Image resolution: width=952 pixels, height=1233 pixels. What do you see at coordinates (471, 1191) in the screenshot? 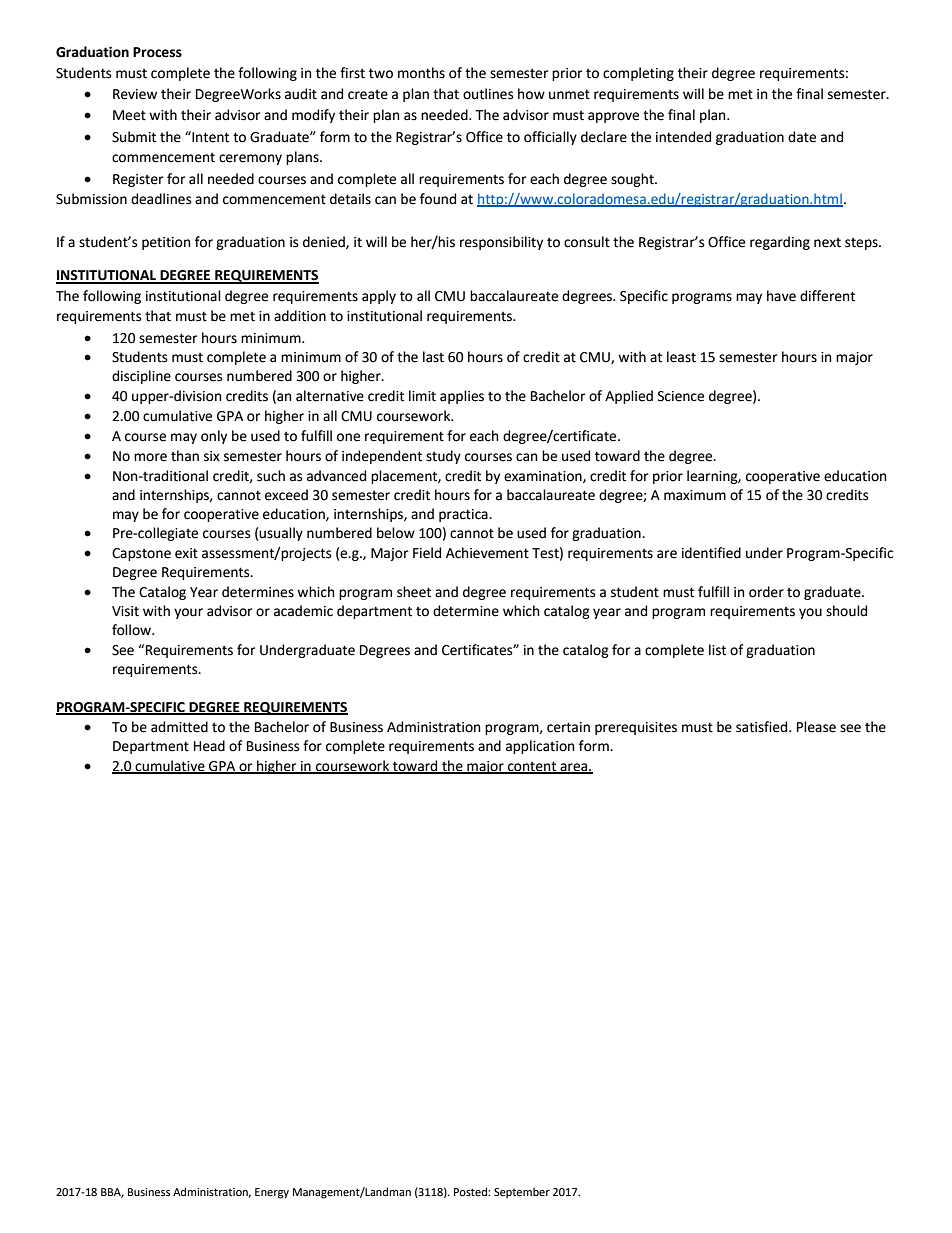
I see `Posted` at bounding box center [471, 1191].
